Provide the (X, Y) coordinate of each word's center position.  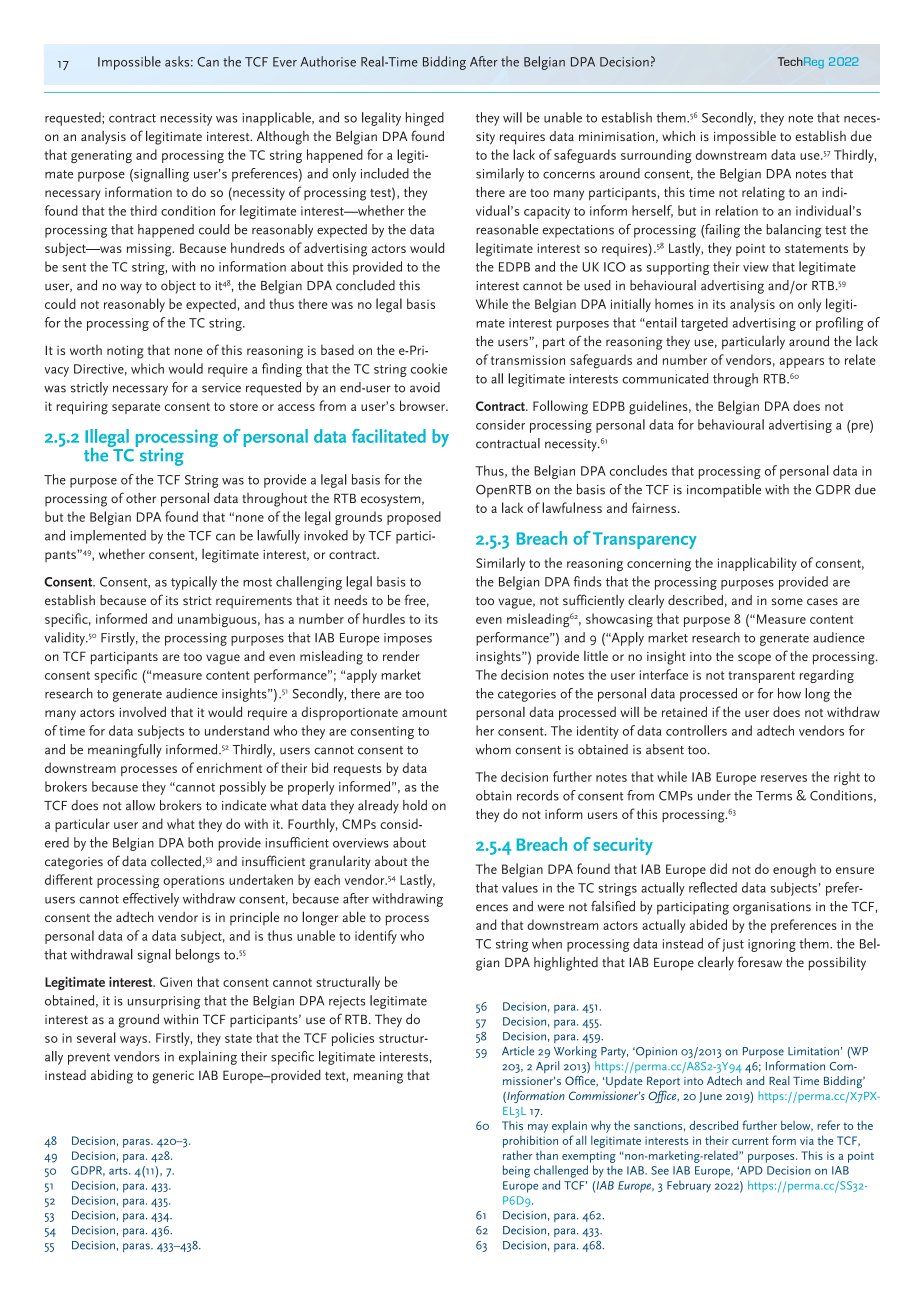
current (750, 1141)
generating (101, 156)
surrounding (656, 156)
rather (517, 1155)
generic (173, 1077)
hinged (425, 119)
